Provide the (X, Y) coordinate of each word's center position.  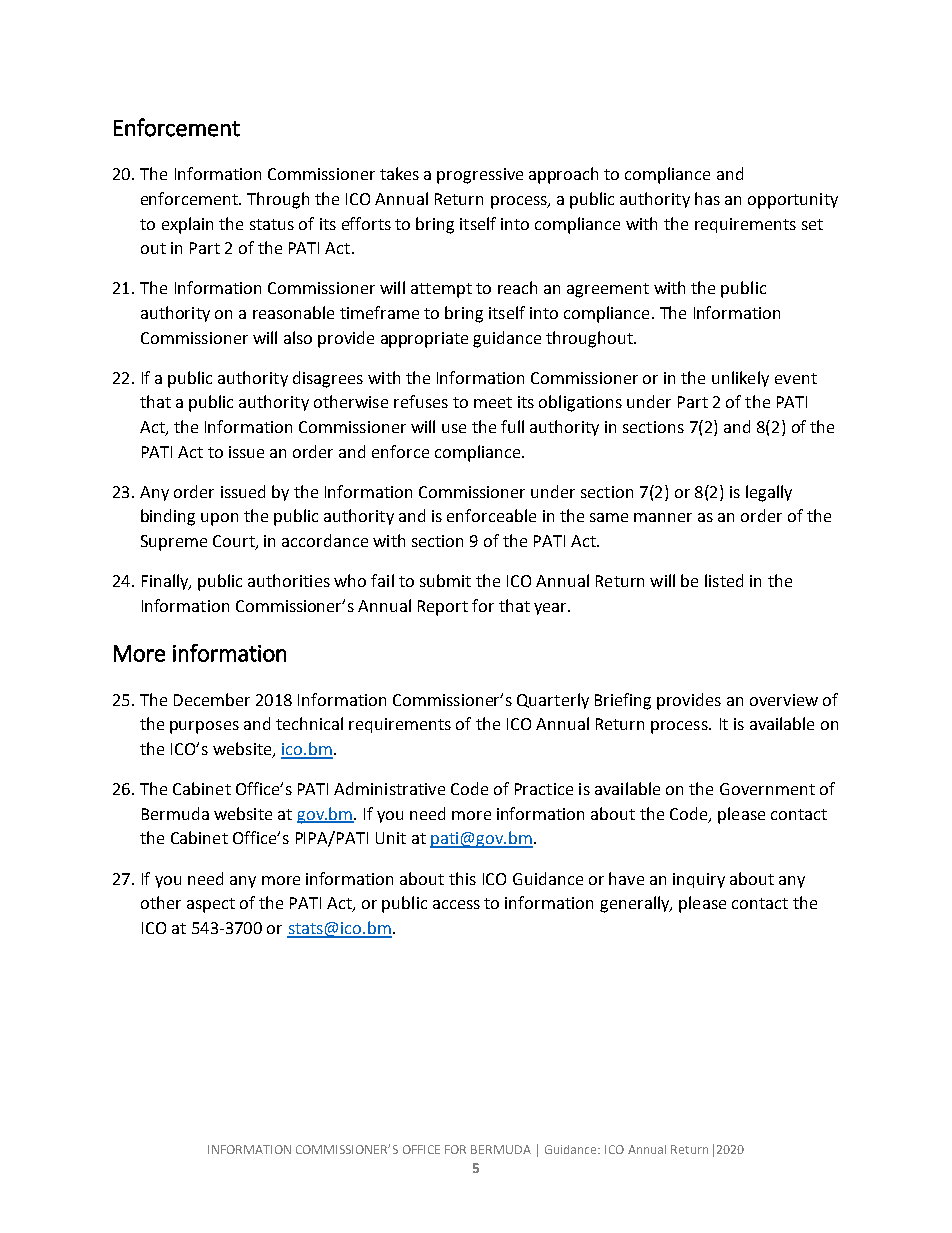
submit (445, 580)
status (272, 224)
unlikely (740, 379)
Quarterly (553, 701)
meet (493, 402)
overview (784, 700)
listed (724, 580)
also (298, 337)
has (707, 198)
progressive (480, 176)
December (212, 699)
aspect (211, 905)
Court (235, 542)
